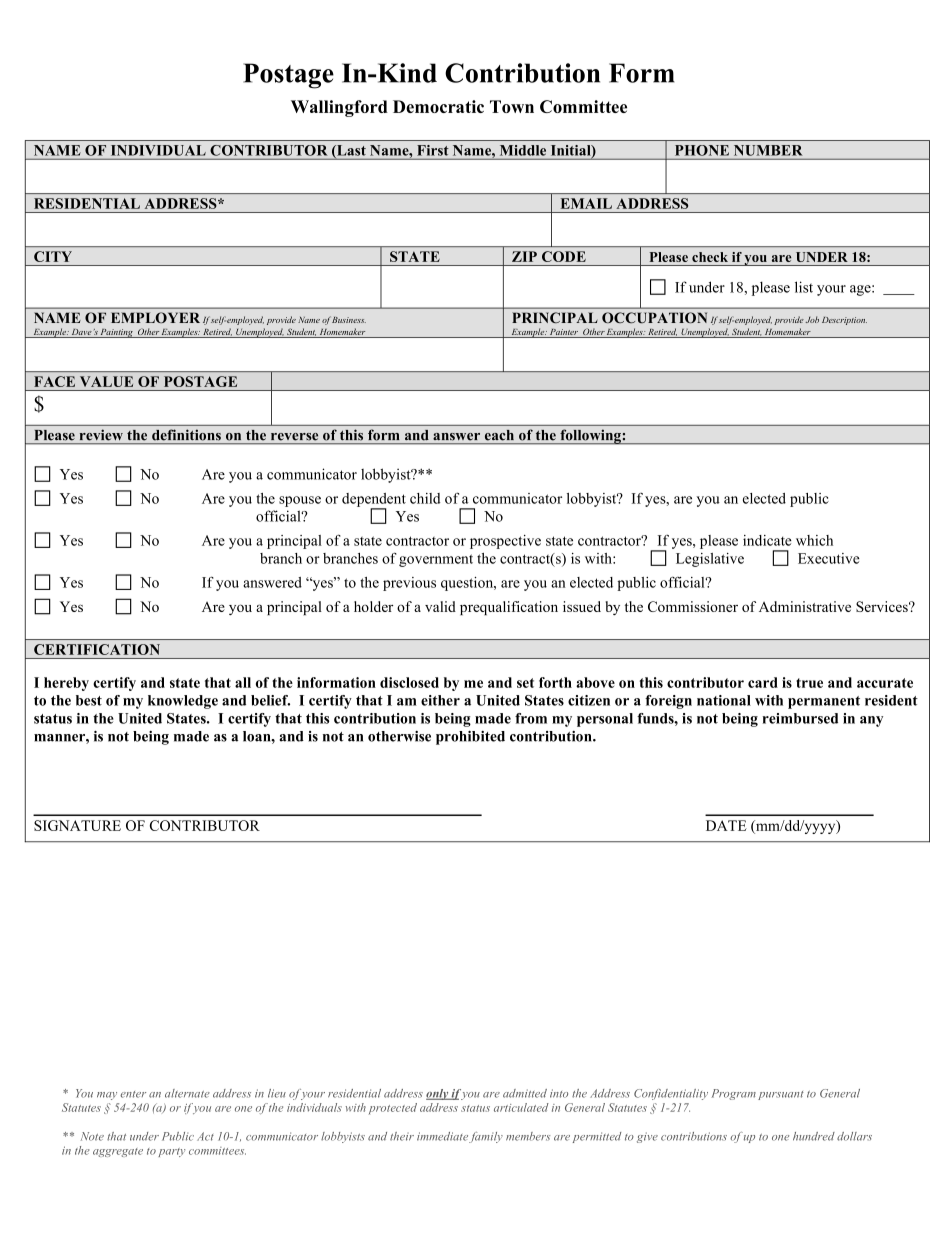  What do you see at coordinates (486, 1137) in the screenshot?
I see `family` at bounding box center [486, 1137].
